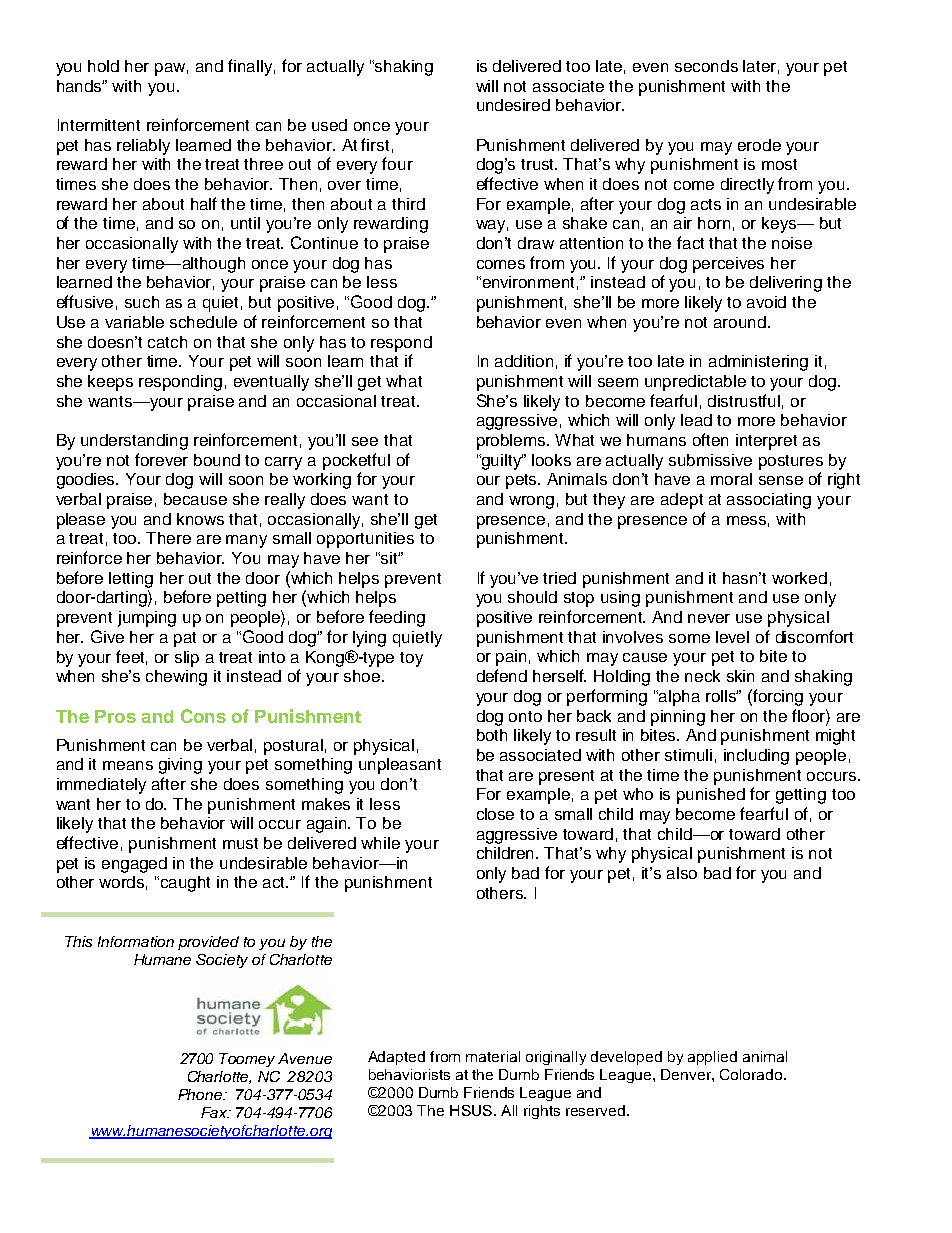  Describe the element at coordinates (706, 66) in the screenshot. I see `seconds` at that location.
